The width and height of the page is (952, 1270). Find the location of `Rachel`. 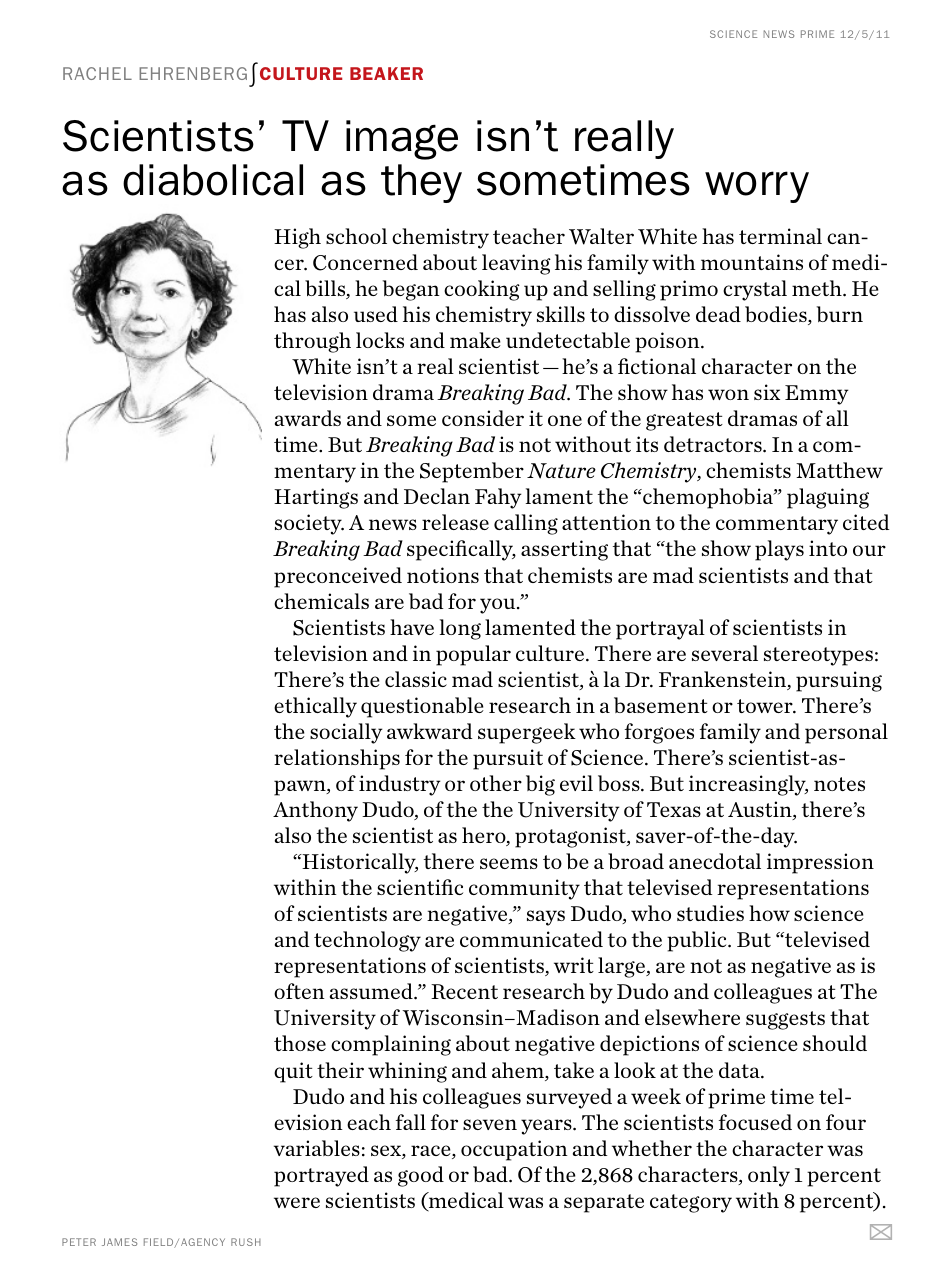

Rachel is located at coordinates (97, 73).
